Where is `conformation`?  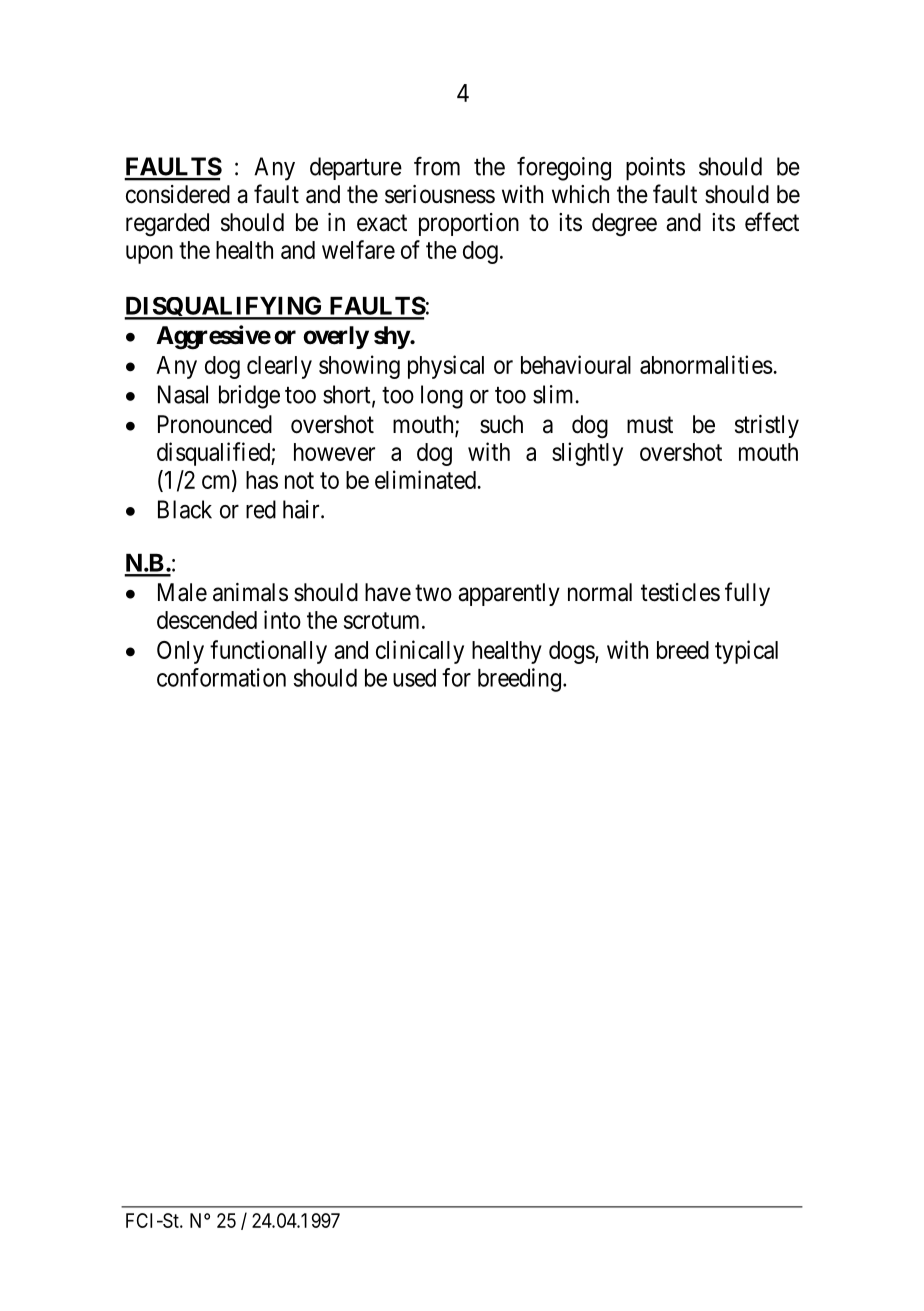 conformation is located at coordinates (221, 677).
